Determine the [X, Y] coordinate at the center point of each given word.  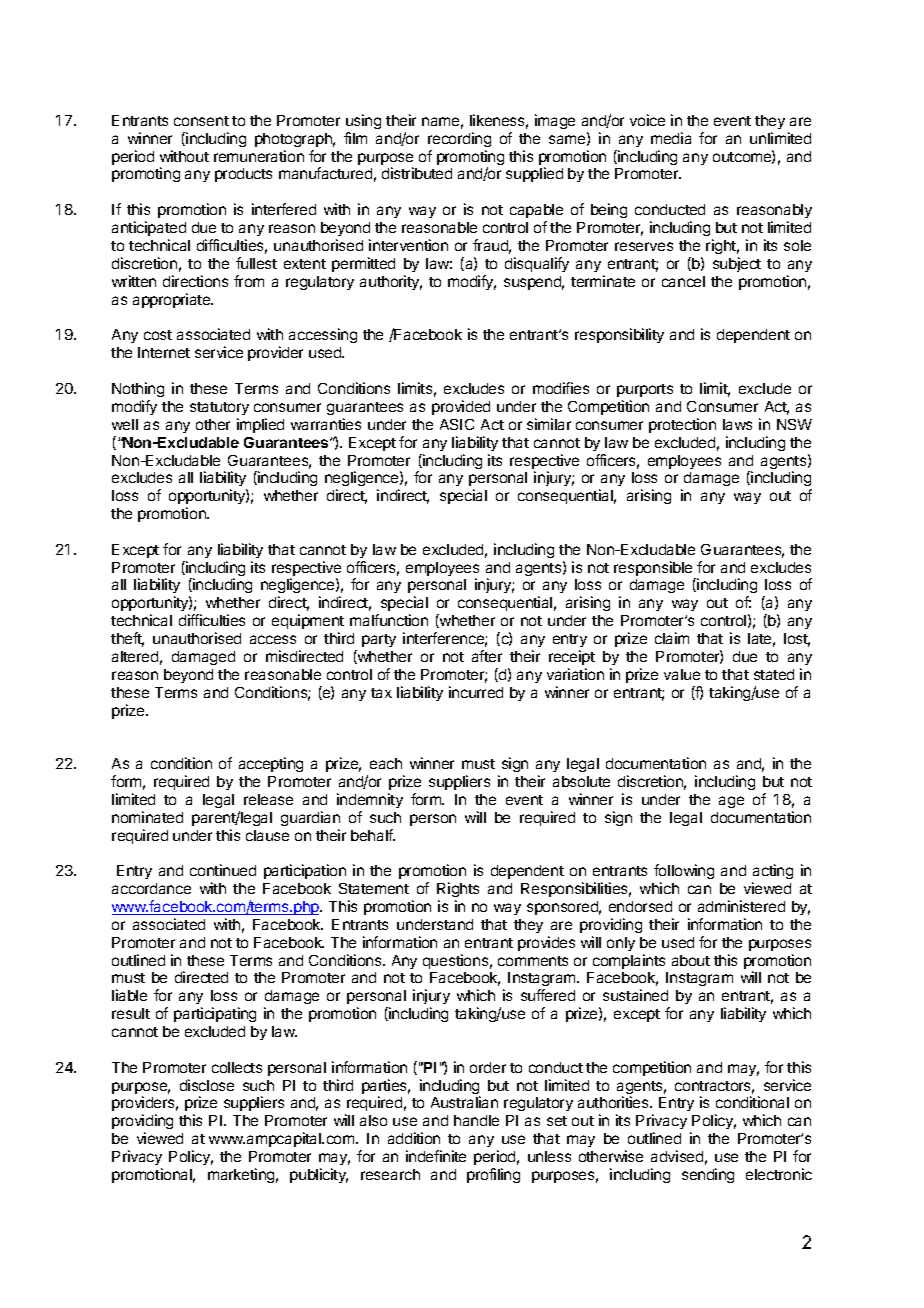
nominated [147, 817]
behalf [373, 835]
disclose [207, 1085]
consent [201, 121]
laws [737, 424]
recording [459, 139]
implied [260, 425]
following [684, 873]
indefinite [436, 1156]
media [671, 138]
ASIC [457, 424]
